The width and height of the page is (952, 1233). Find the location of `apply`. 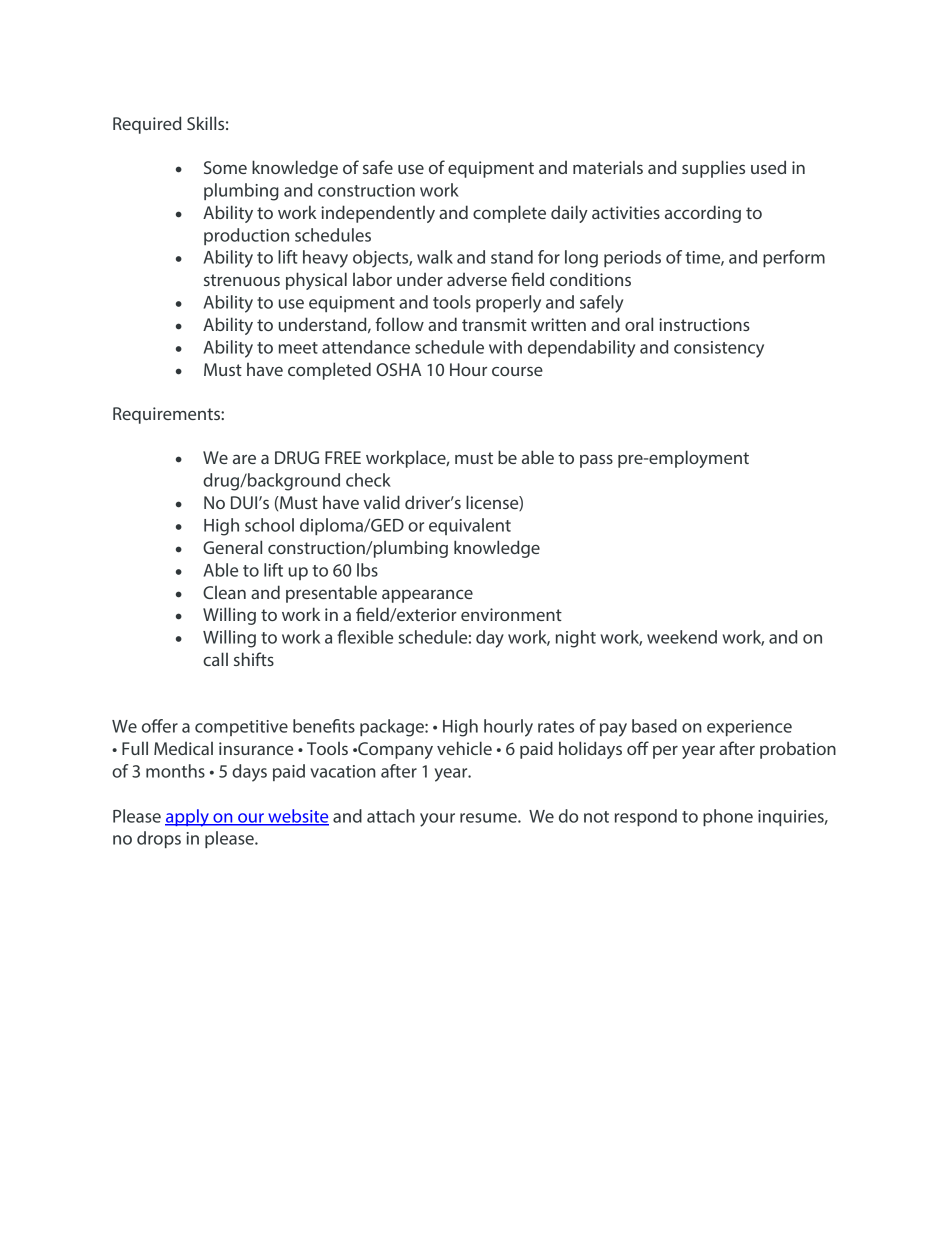

apply is located at coordinates (188, 818).
